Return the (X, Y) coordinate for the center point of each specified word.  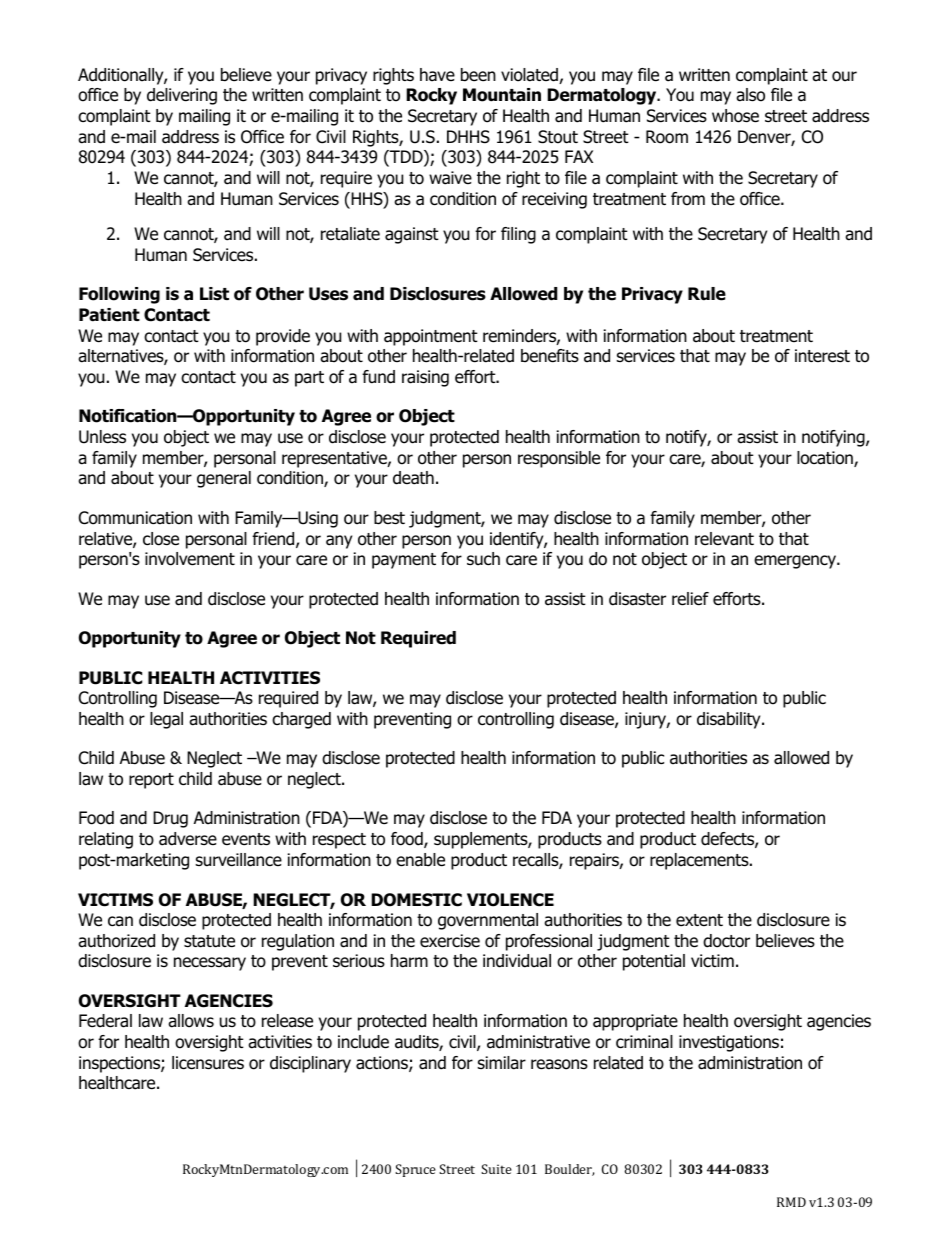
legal (166, 720)
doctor (726, 941)
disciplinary (310, 1064)
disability (730, 720)
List (214, 294)
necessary (210, 964)
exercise (450, 941)
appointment (431, 337)
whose (735, 116)
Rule (707, 294)
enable (420, 860)
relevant (724, 539)
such (483, 559)
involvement (190, 559)
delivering (182, 96)
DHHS (468, 137)
